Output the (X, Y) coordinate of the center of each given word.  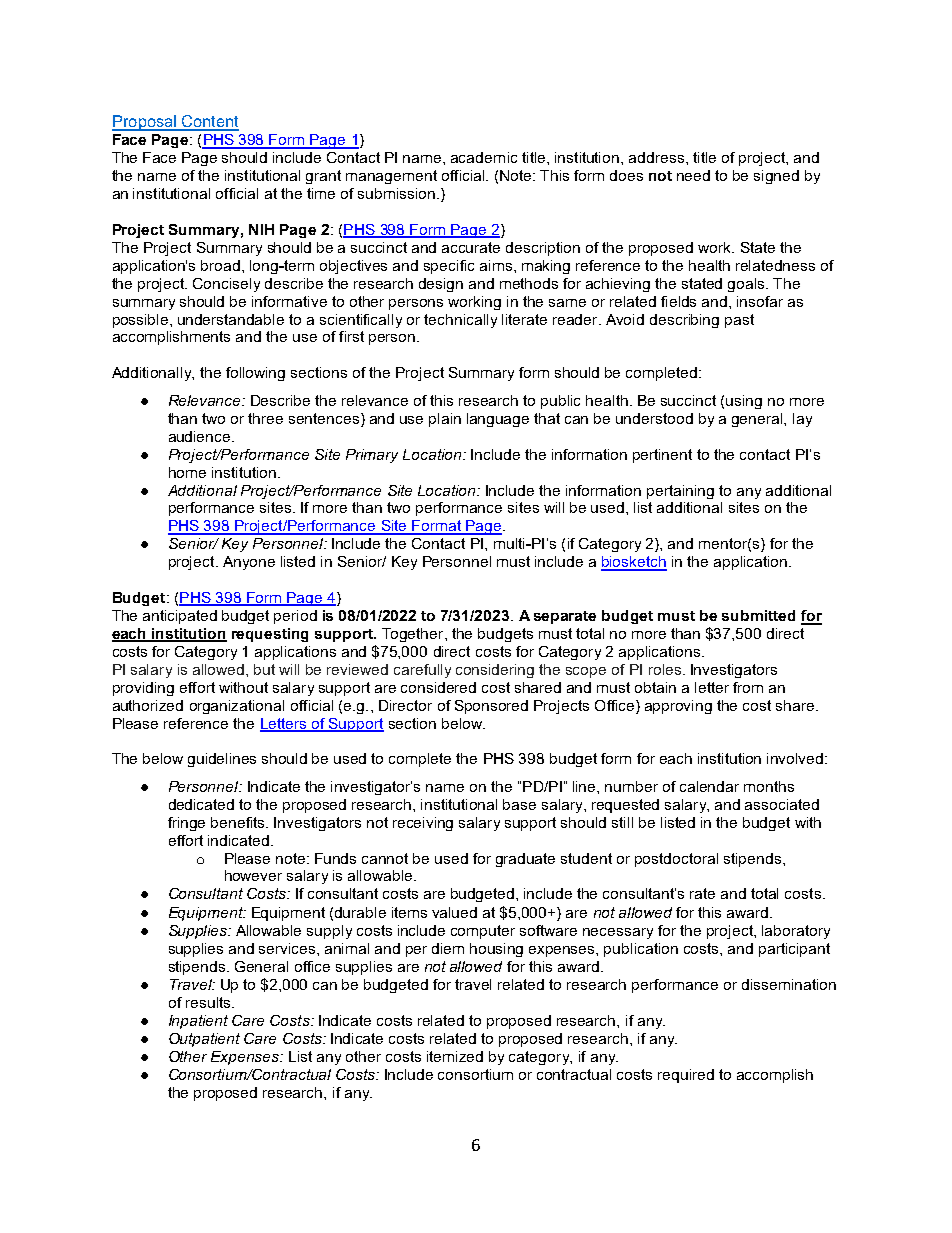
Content (209, 122)
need (693, 175)
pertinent (662, 456)
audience (201, 436)
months (769, 786)
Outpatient (204, 1040)
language (498, 420)
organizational (237, 707)
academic (484, 157)
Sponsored (491, 707)
